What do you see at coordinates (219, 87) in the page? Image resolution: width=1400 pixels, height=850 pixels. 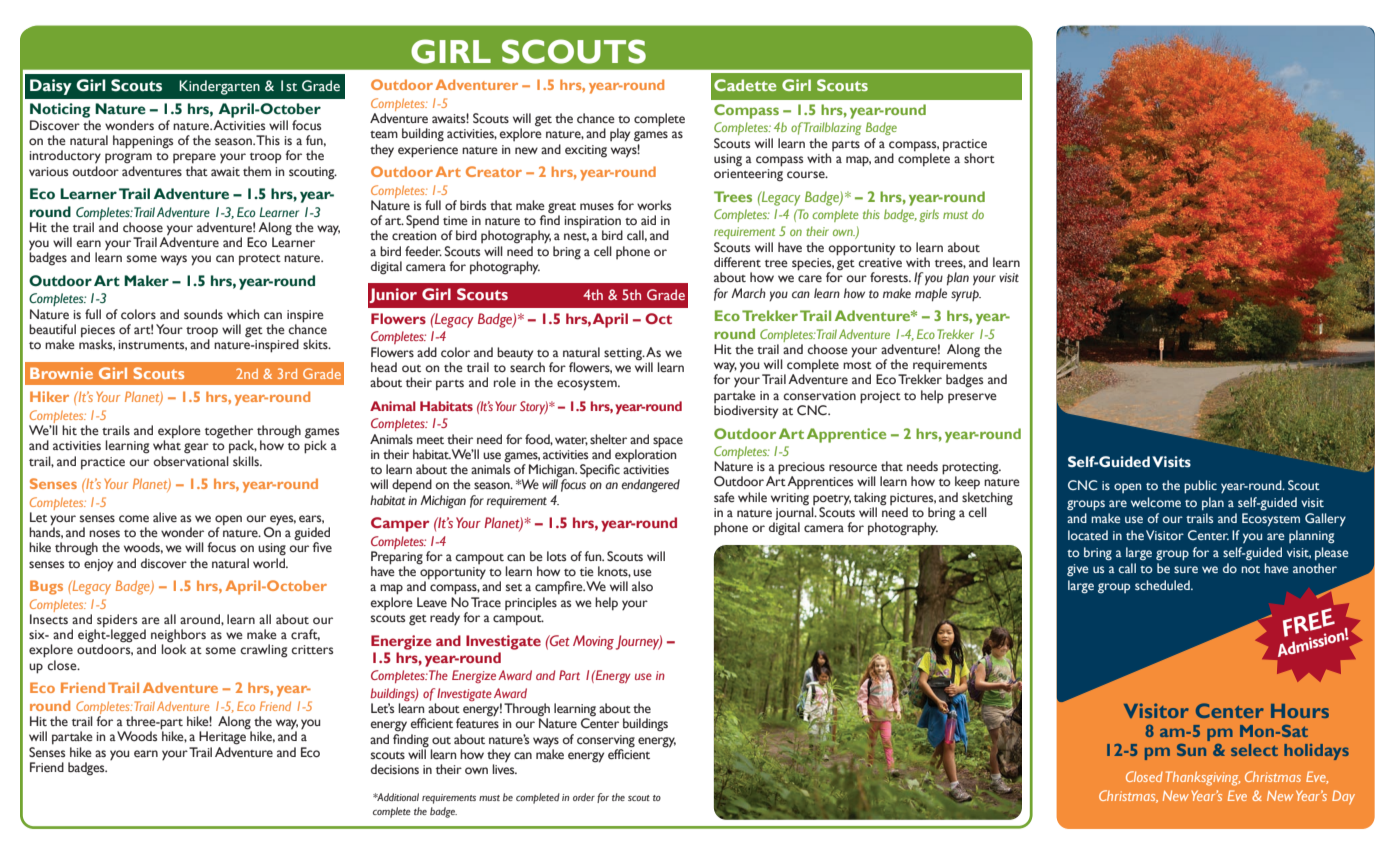 I see `Kindergarten` at bounding box center [219, 87].
